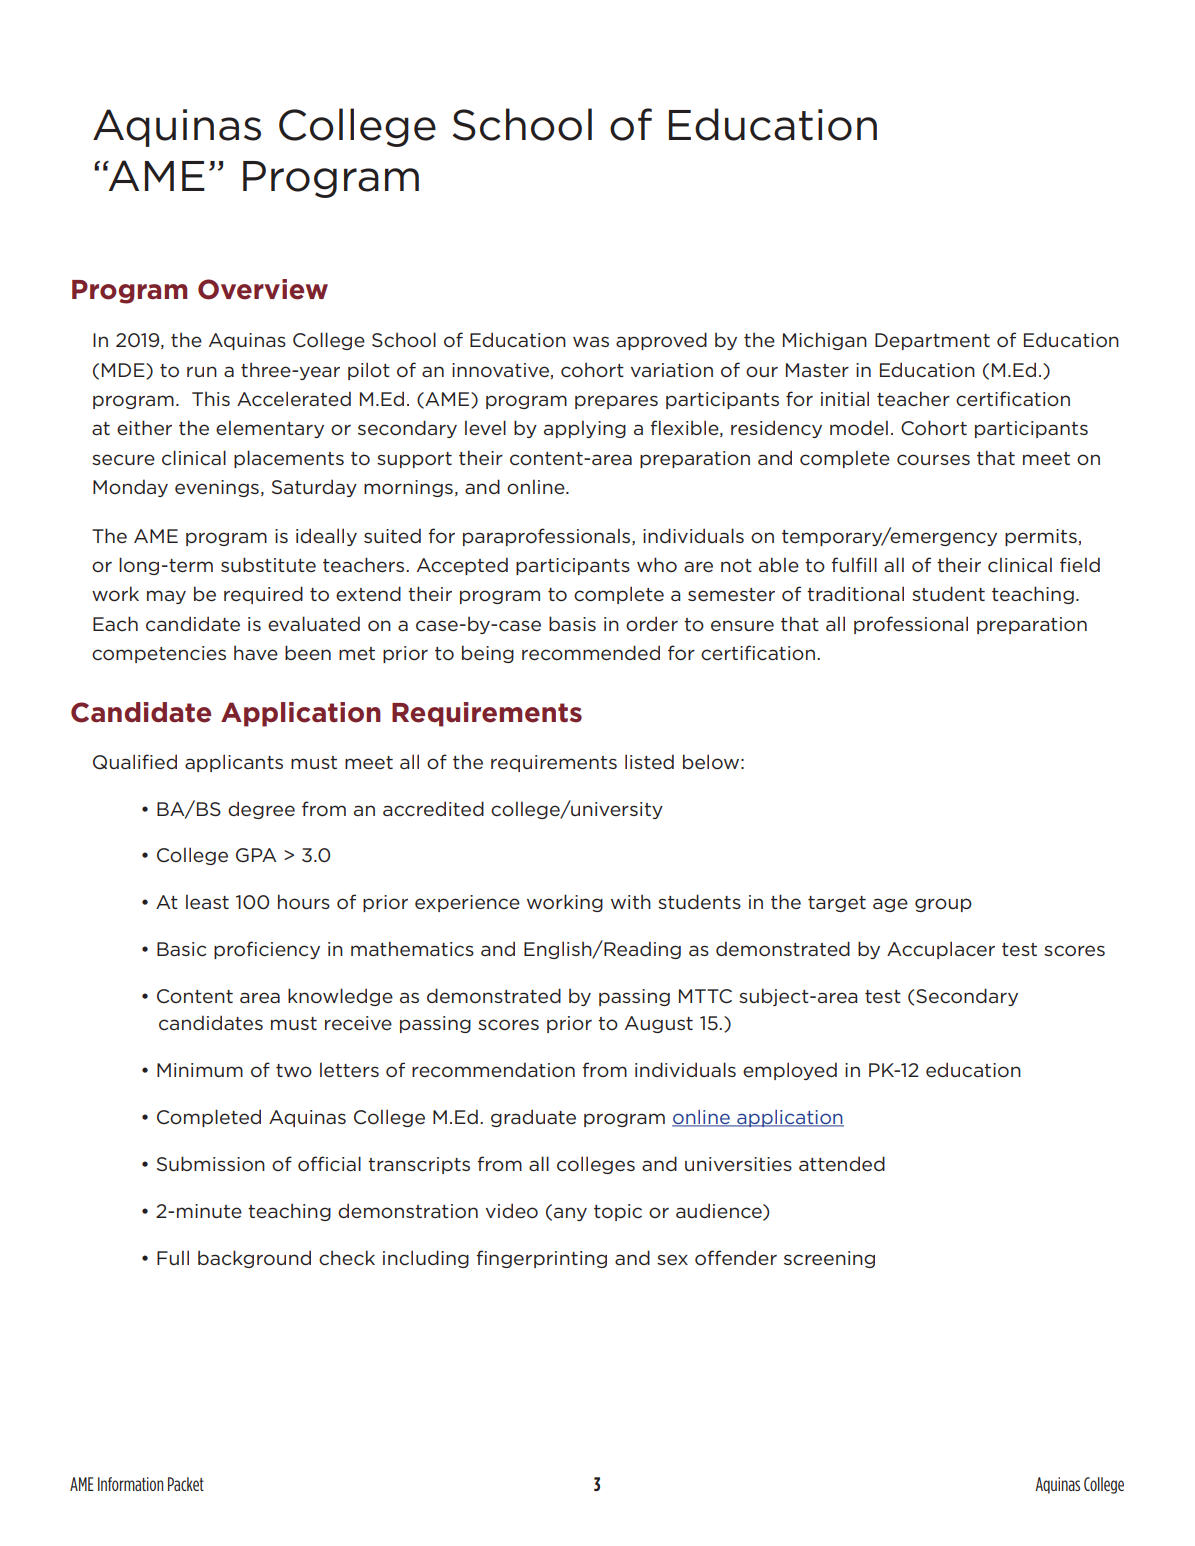  Describe the element at coordinates (186, 1484) in the screenshot. I see `Packet` at that location.
